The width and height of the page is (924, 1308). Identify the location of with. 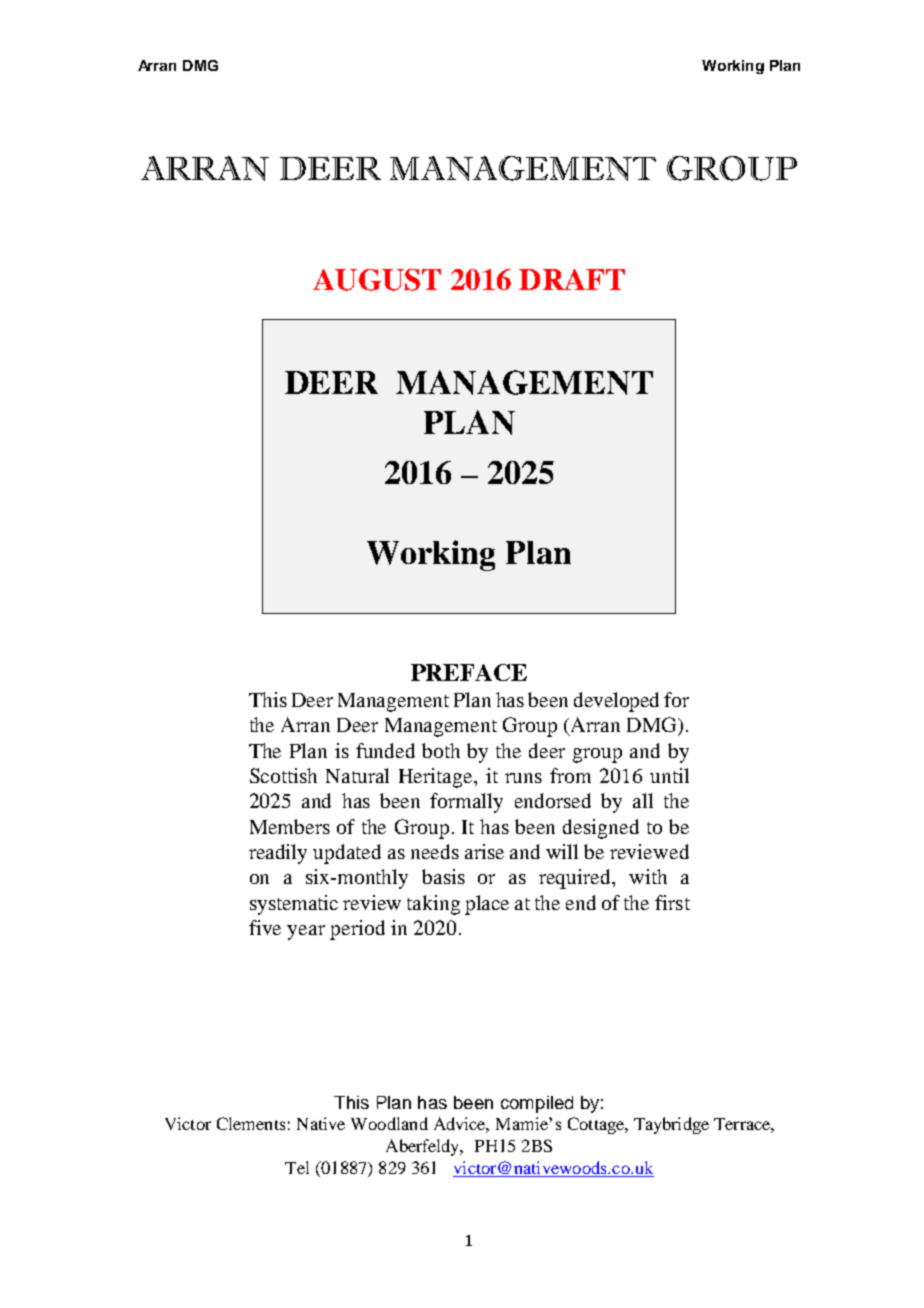
(648, 876).
